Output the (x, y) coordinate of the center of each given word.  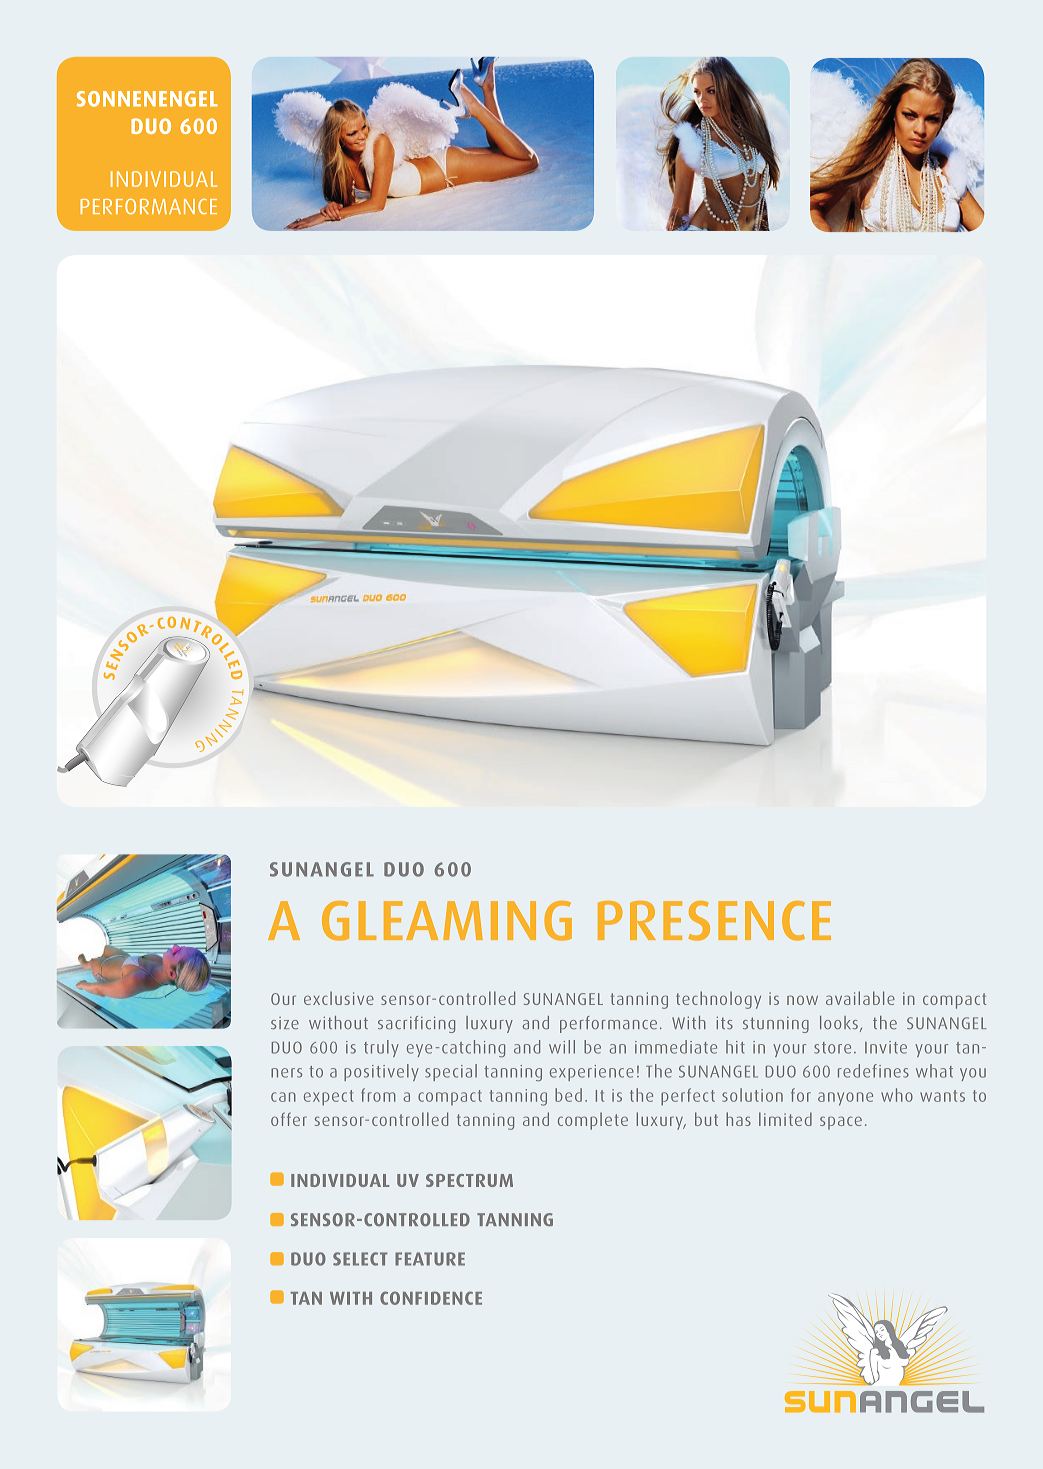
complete (593, 1121)
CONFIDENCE (431, 1298)
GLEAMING (447, 921)
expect (329, 1098)
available (860, 998)
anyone (845, 1099)
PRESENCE (714, 921)
